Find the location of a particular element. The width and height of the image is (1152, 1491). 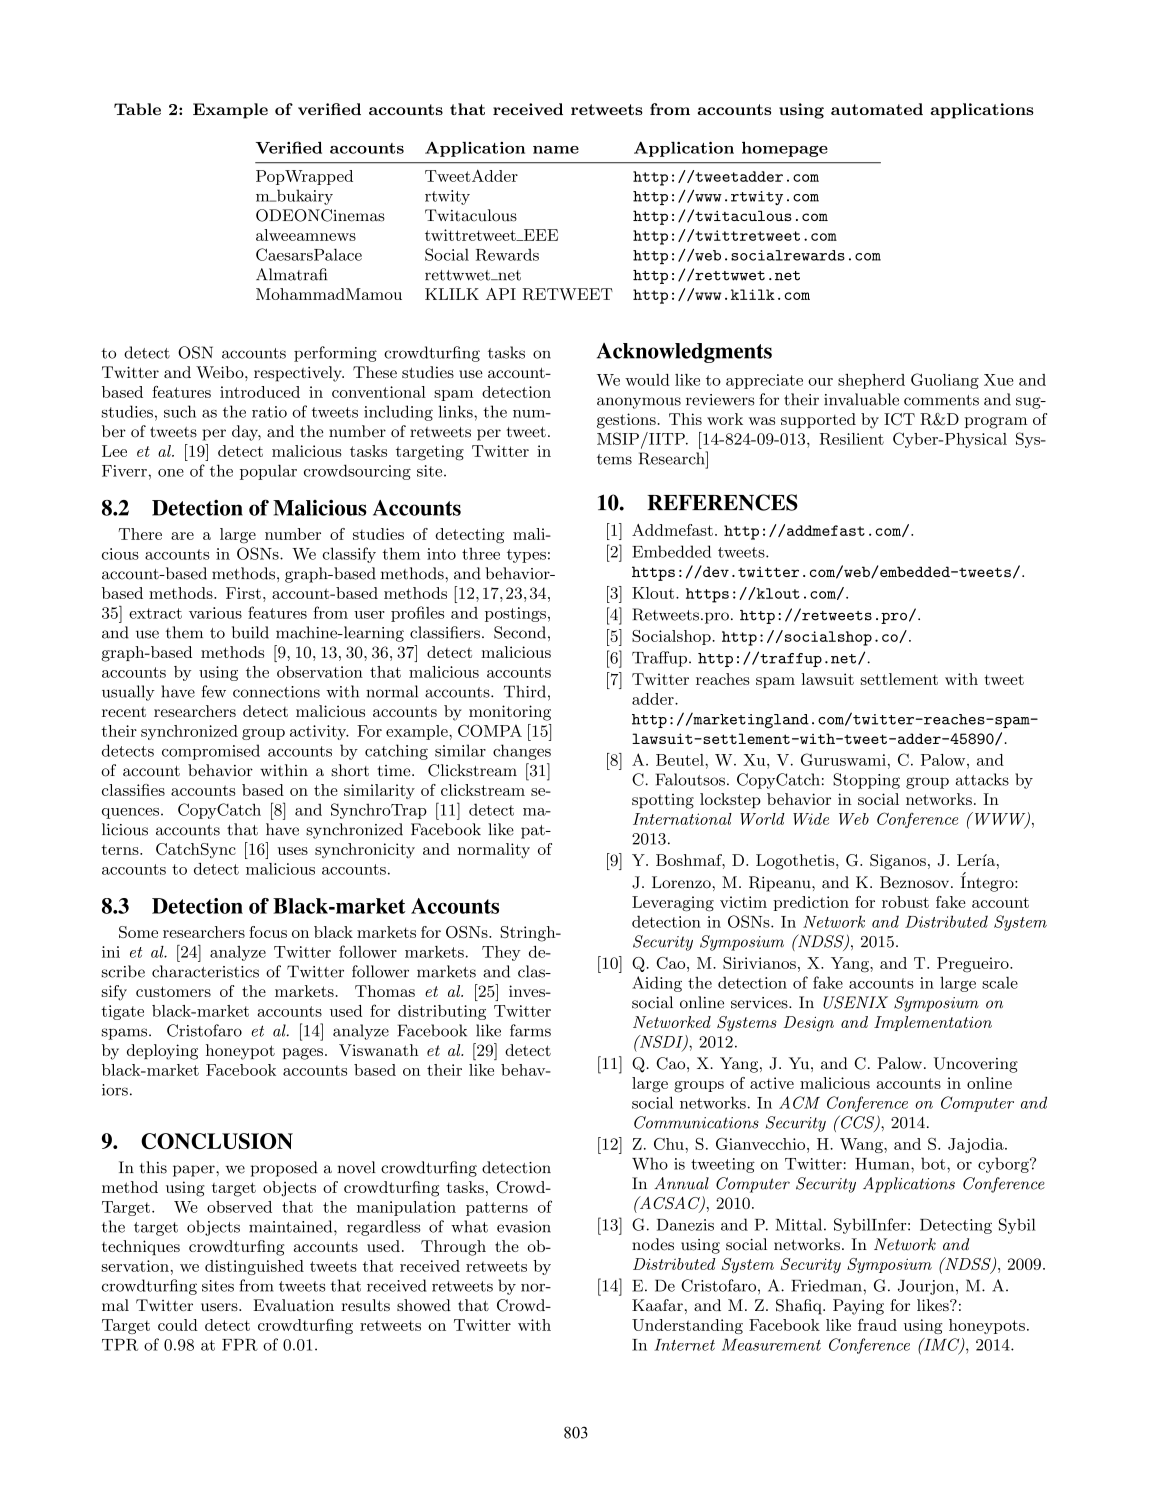

name is located at coordinates (556, 150).
